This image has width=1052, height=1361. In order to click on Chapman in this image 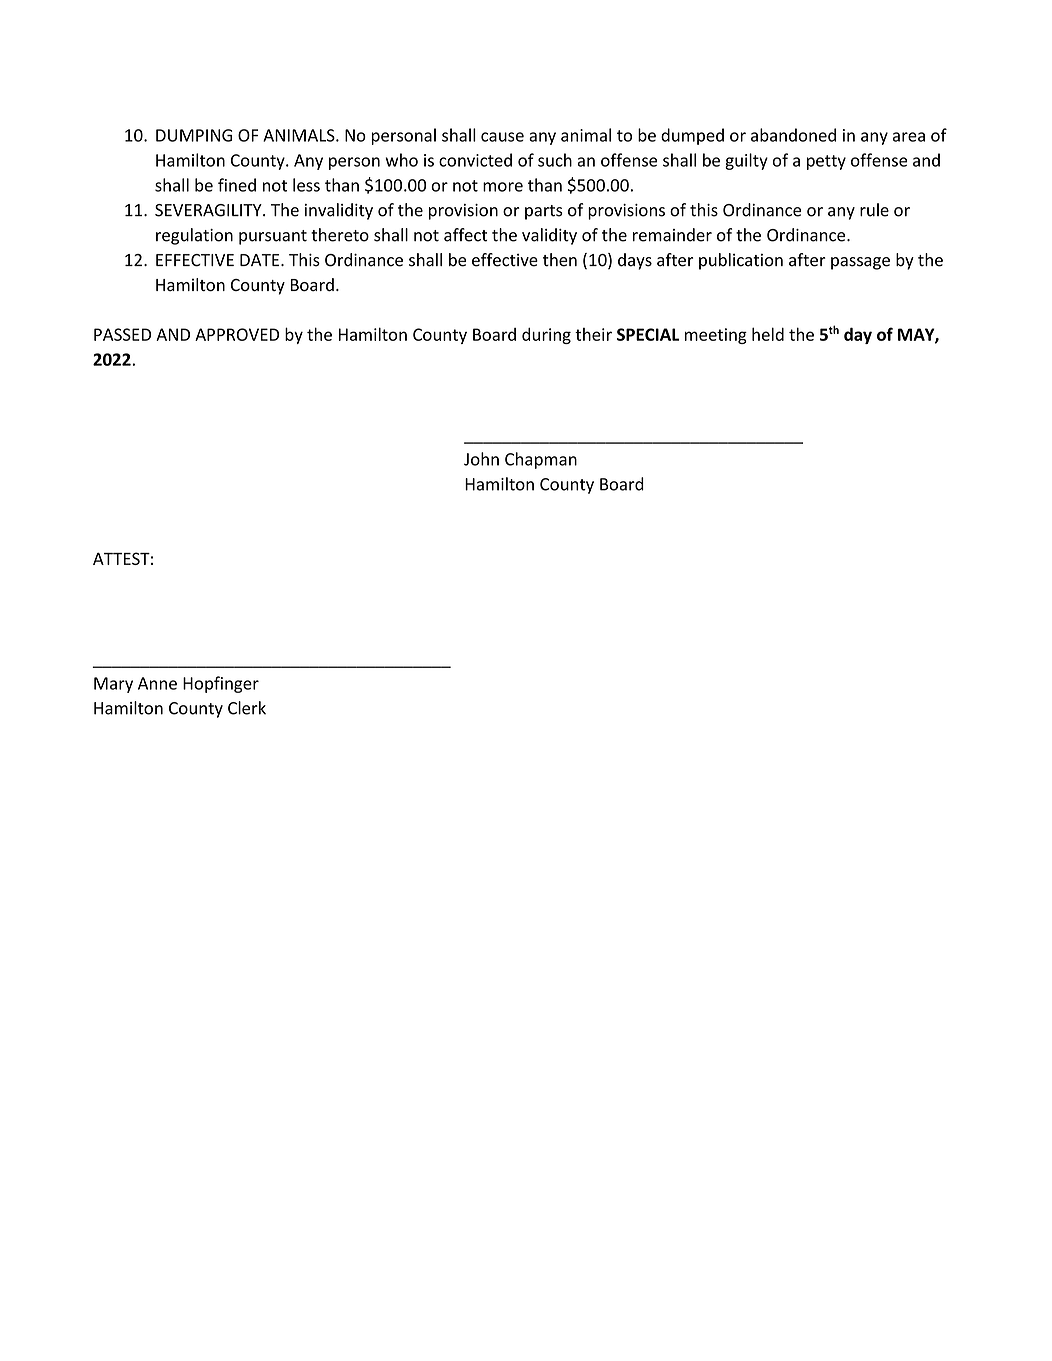, I will do `click(541, 460)`.
